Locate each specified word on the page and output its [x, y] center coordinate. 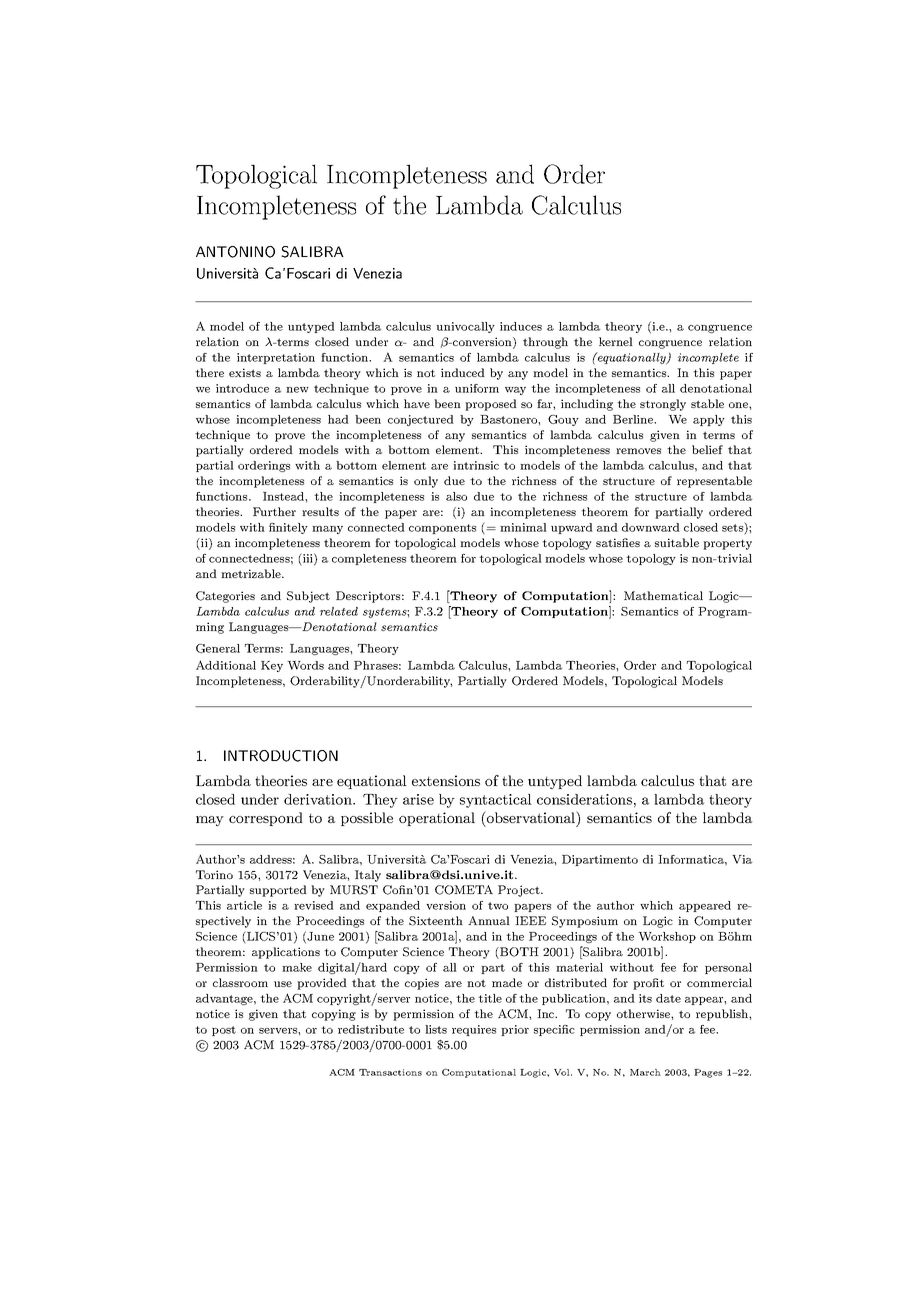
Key [272, 666]
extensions [446, 780]
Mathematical [663, 595]
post [224, 1031]
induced [463, 372]
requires [474, 1030]
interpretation [276, 358]
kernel [616, 341]
